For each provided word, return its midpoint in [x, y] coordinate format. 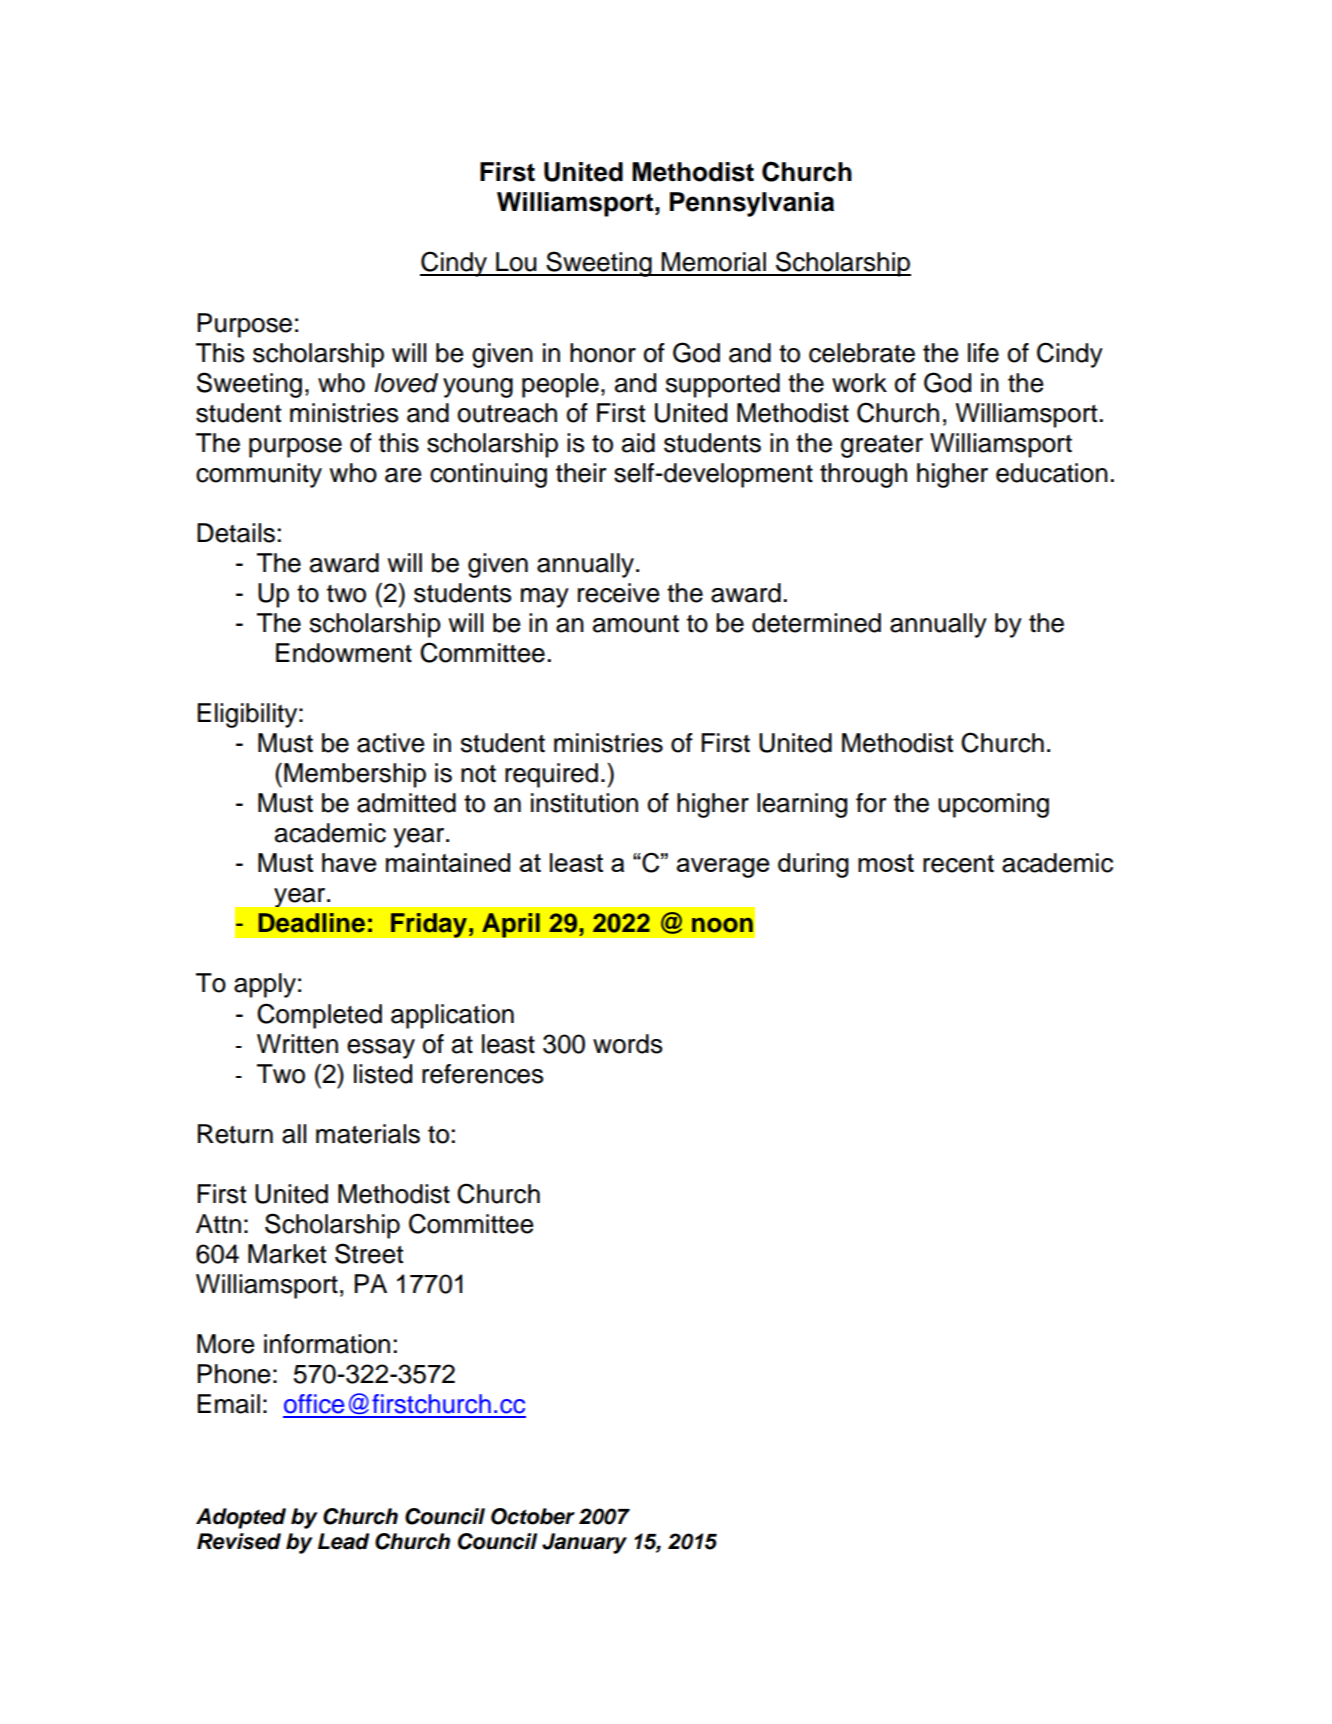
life [983, 353]
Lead [343, 1541]
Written [297, 1044]
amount [636, 624]
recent [958, 864]
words [628, 1044]
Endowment [344, 653]
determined [816, 623]
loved [406, 383]
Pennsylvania [752, 204]
